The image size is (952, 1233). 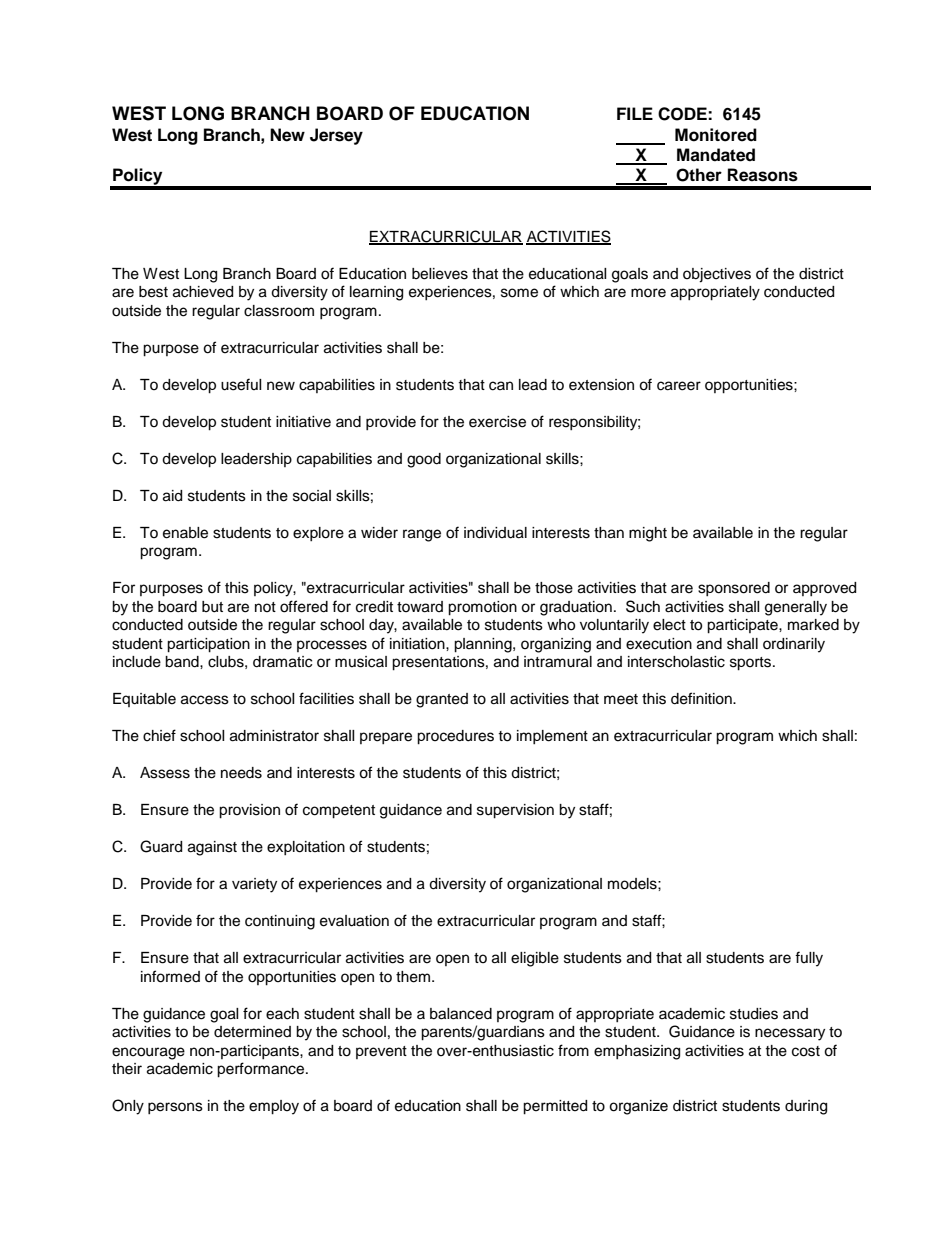 What do you see at coordinates (679, 386) in the screenshot?
I see `career` at bounding box center [679, 386].
